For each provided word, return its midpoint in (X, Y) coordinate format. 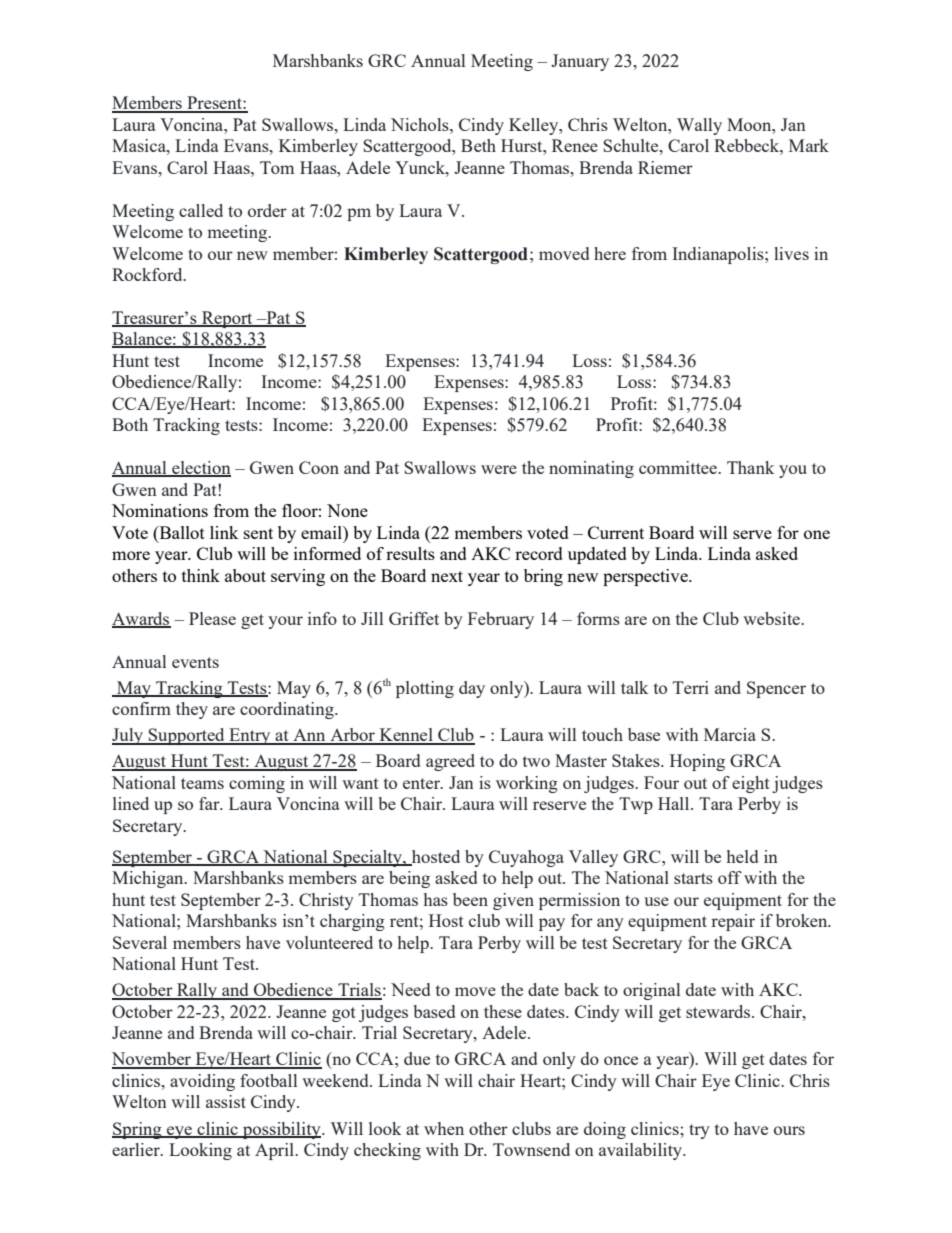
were (499, 469)
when (444, 1128)
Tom (277, 167)
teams (202, 783)
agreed (450, 762)
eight (751, 784)
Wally (699, 126)
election (200, 469)
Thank (750, 467)
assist (226, 1101)
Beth (478, 145)
